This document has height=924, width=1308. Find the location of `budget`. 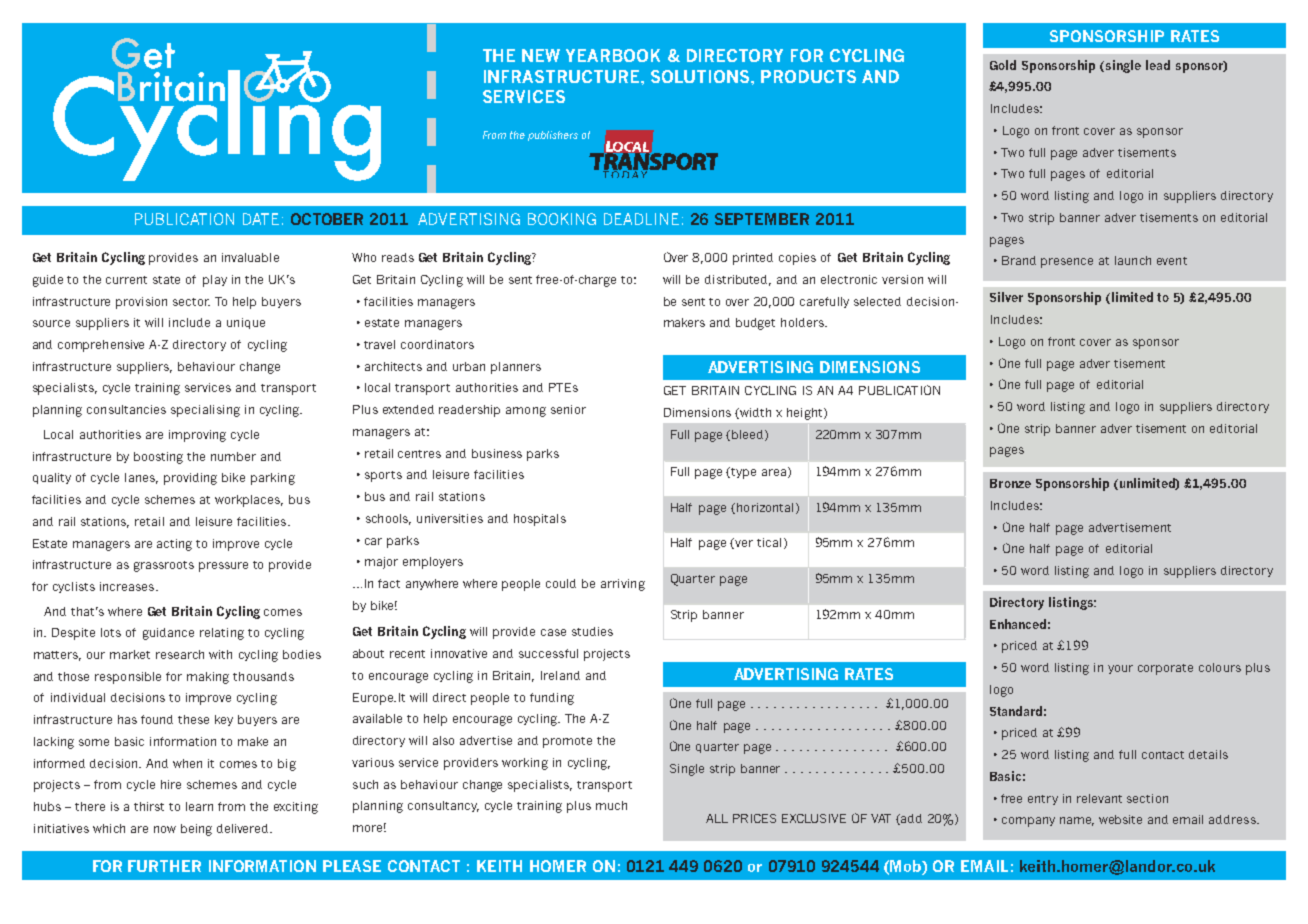

budget is located at coordinates (755, 324).
